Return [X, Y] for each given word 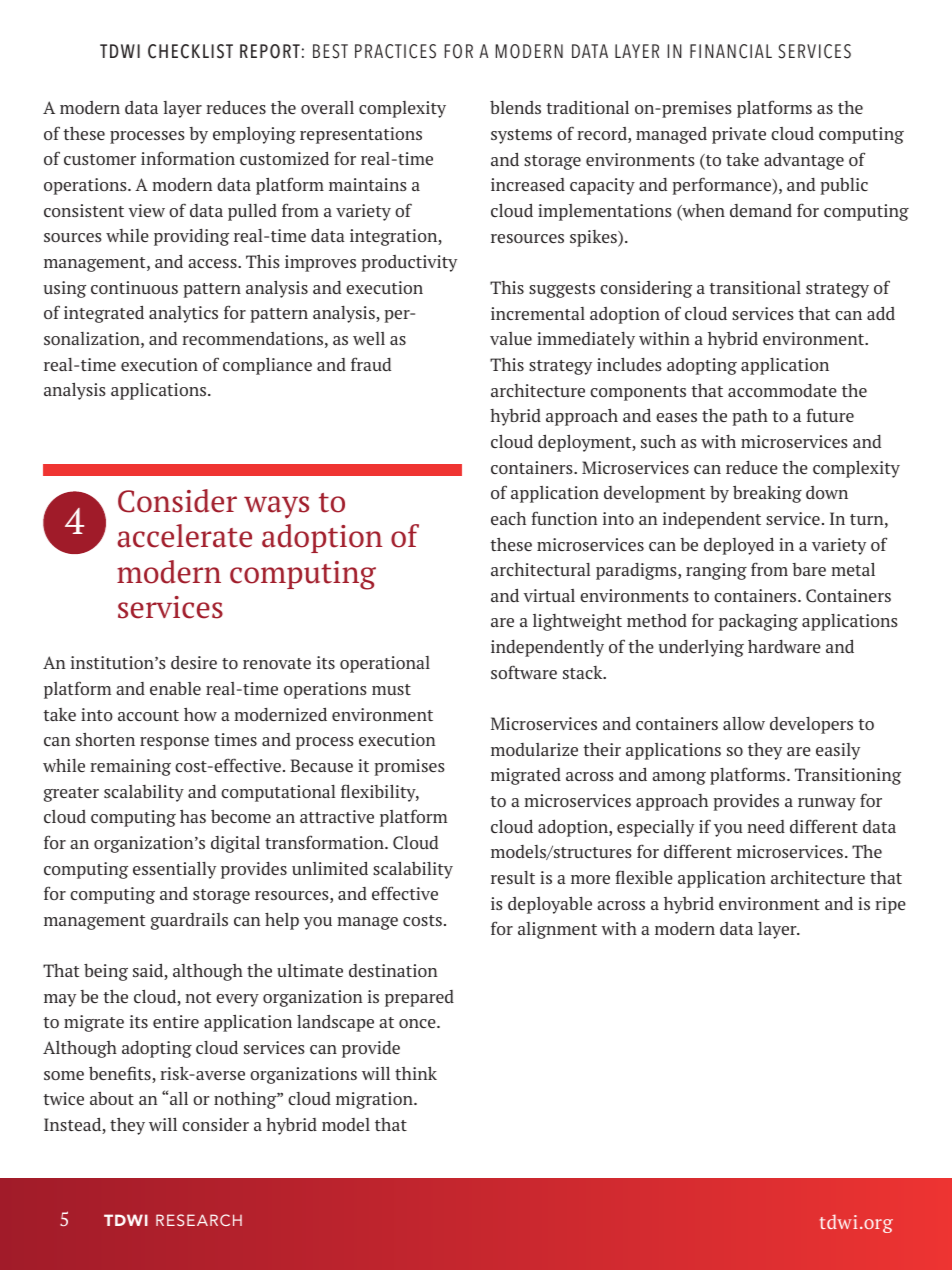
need [766, 826]
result [513, 877]
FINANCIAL [731, 51]
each [508, 518]
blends [515, 107]
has [193, 816]
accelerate [184, 536]
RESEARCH [199, 1220]
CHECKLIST [190, 51]
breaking [767, 494]
